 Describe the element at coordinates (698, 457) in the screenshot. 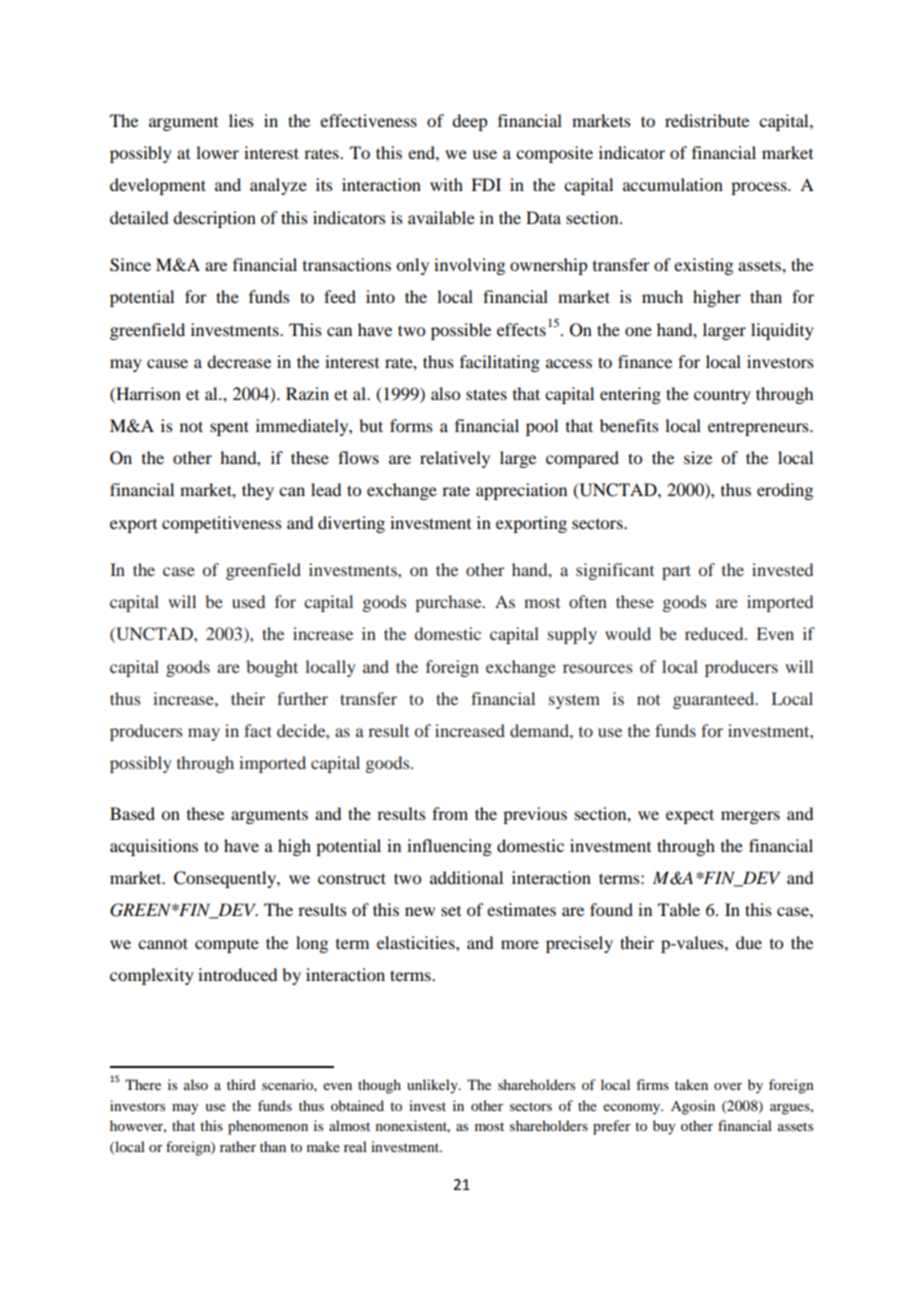

I see `size` at that location.
